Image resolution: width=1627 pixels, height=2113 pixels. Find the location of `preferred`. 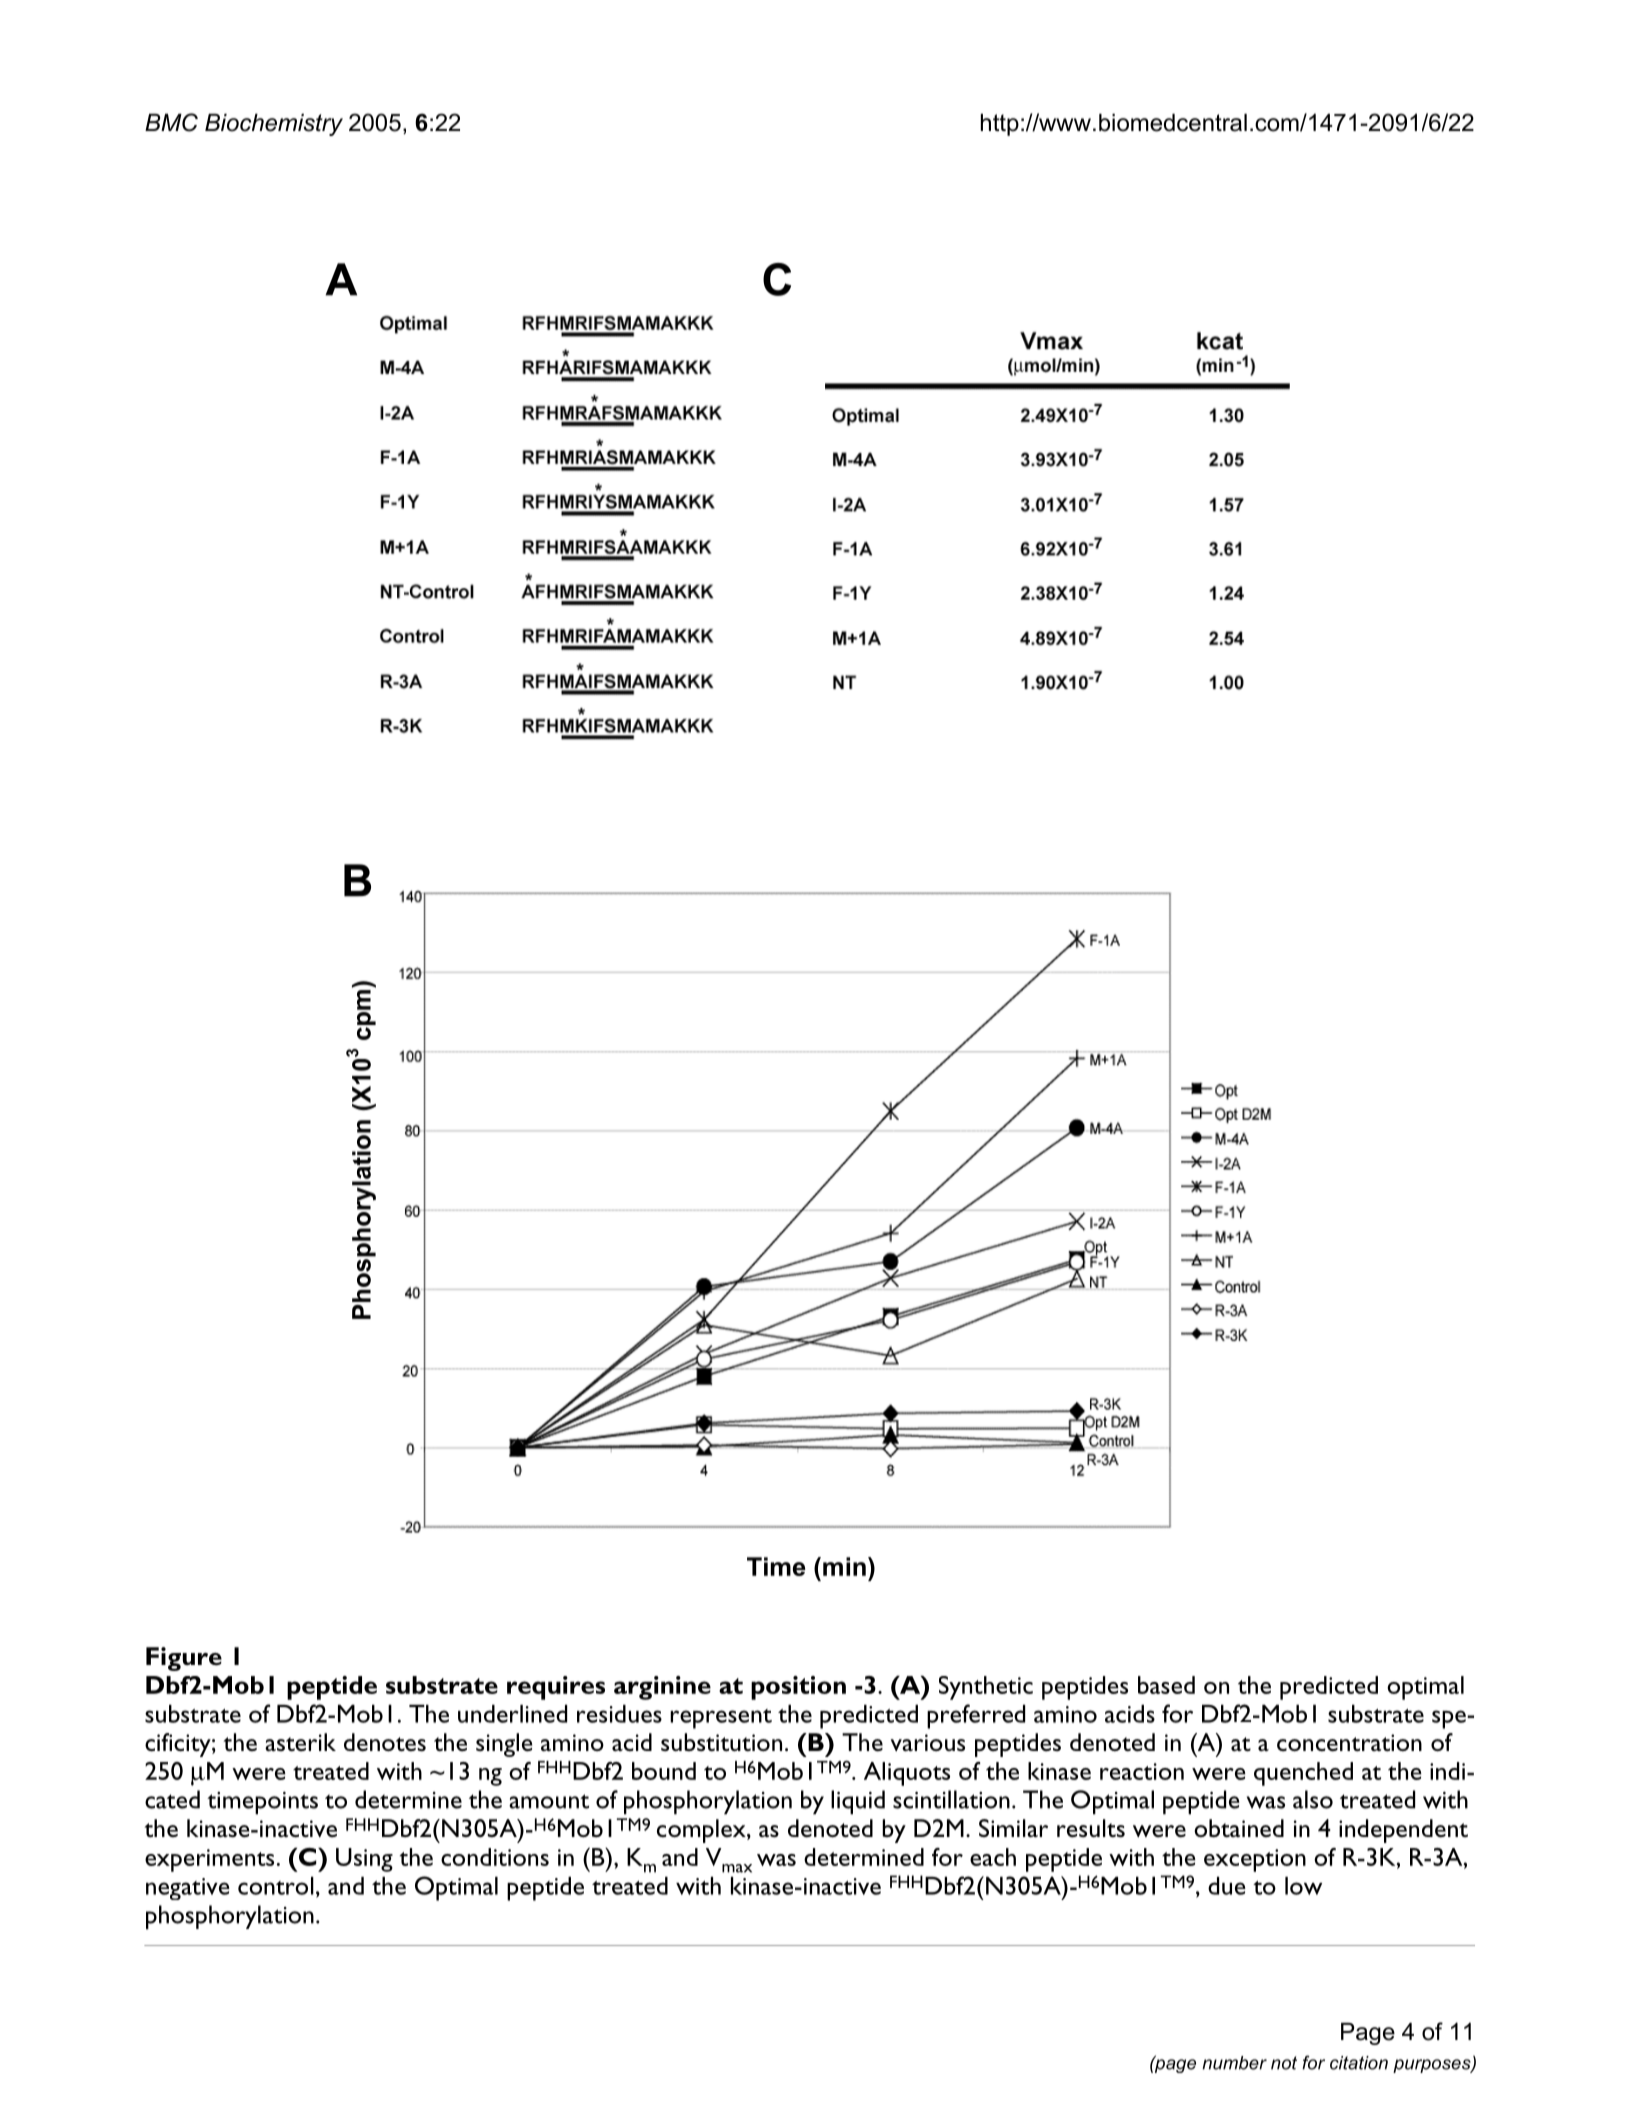

preferred is located at coordinates (976, 1716).
